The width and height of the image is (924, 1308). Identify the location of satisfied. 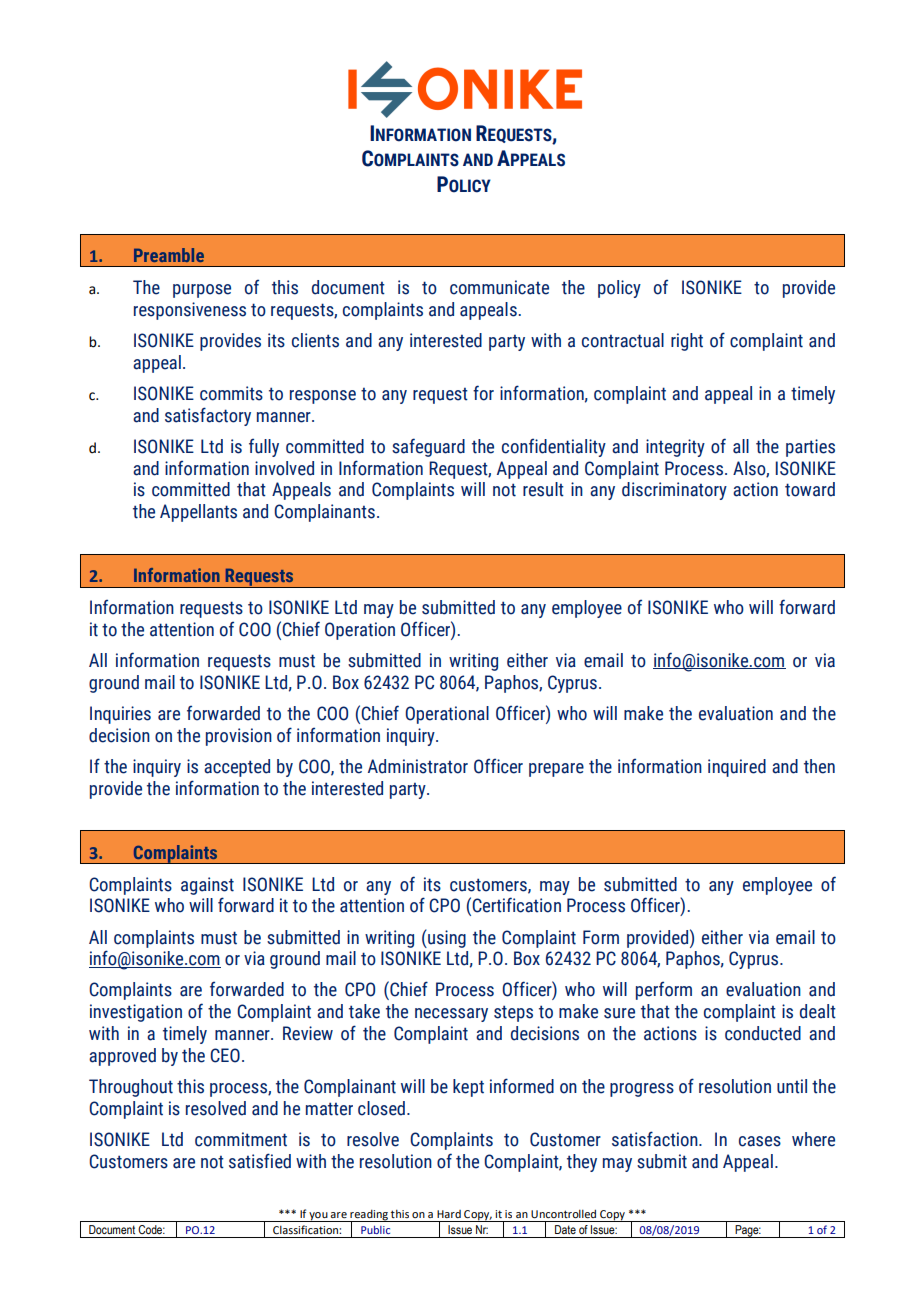
(260, 1161).
